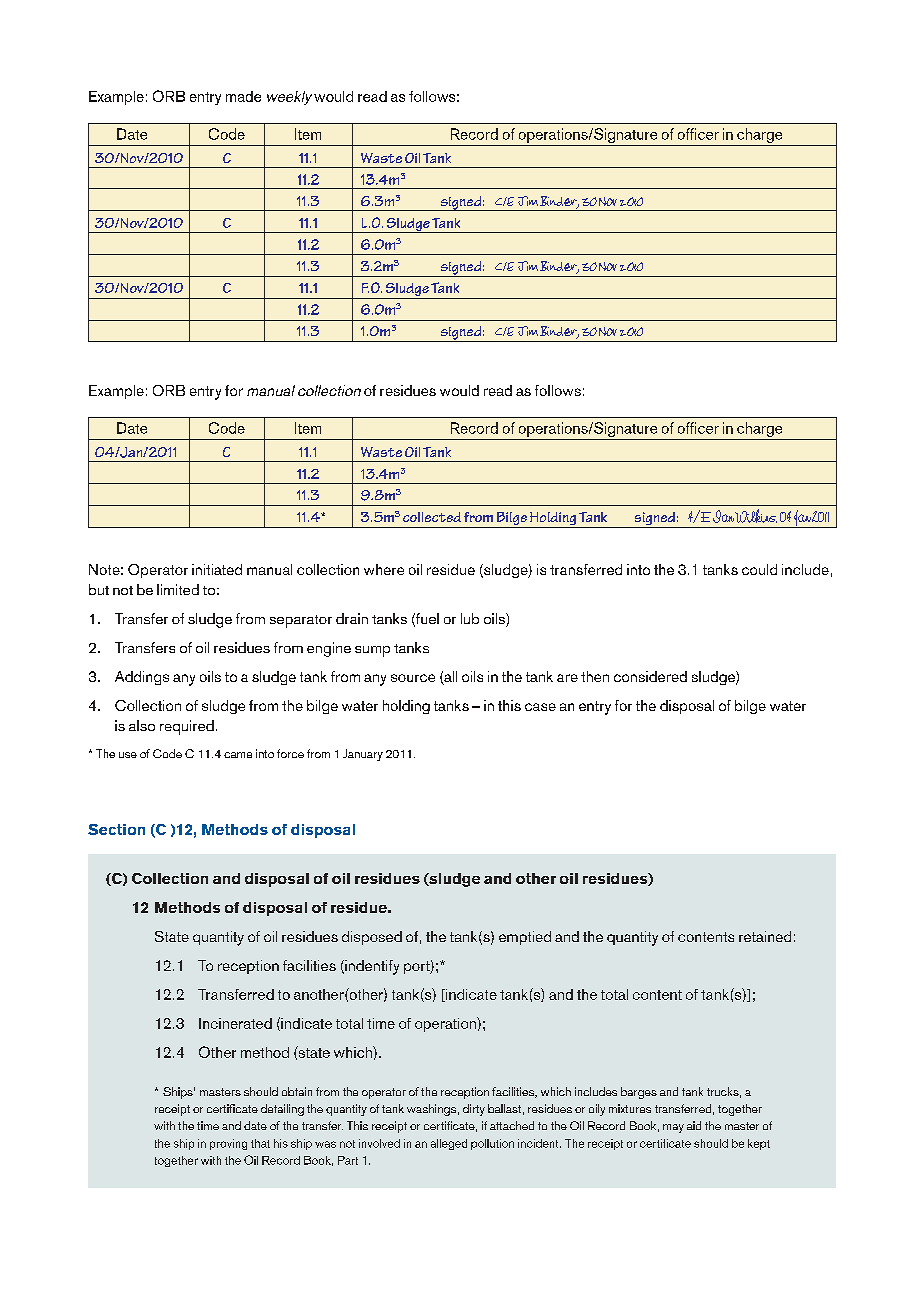 This image has height=1308, width=924. What do you see at coordinates (759, 569) in the image?
I see `could` at bounding box center [759, 569].
